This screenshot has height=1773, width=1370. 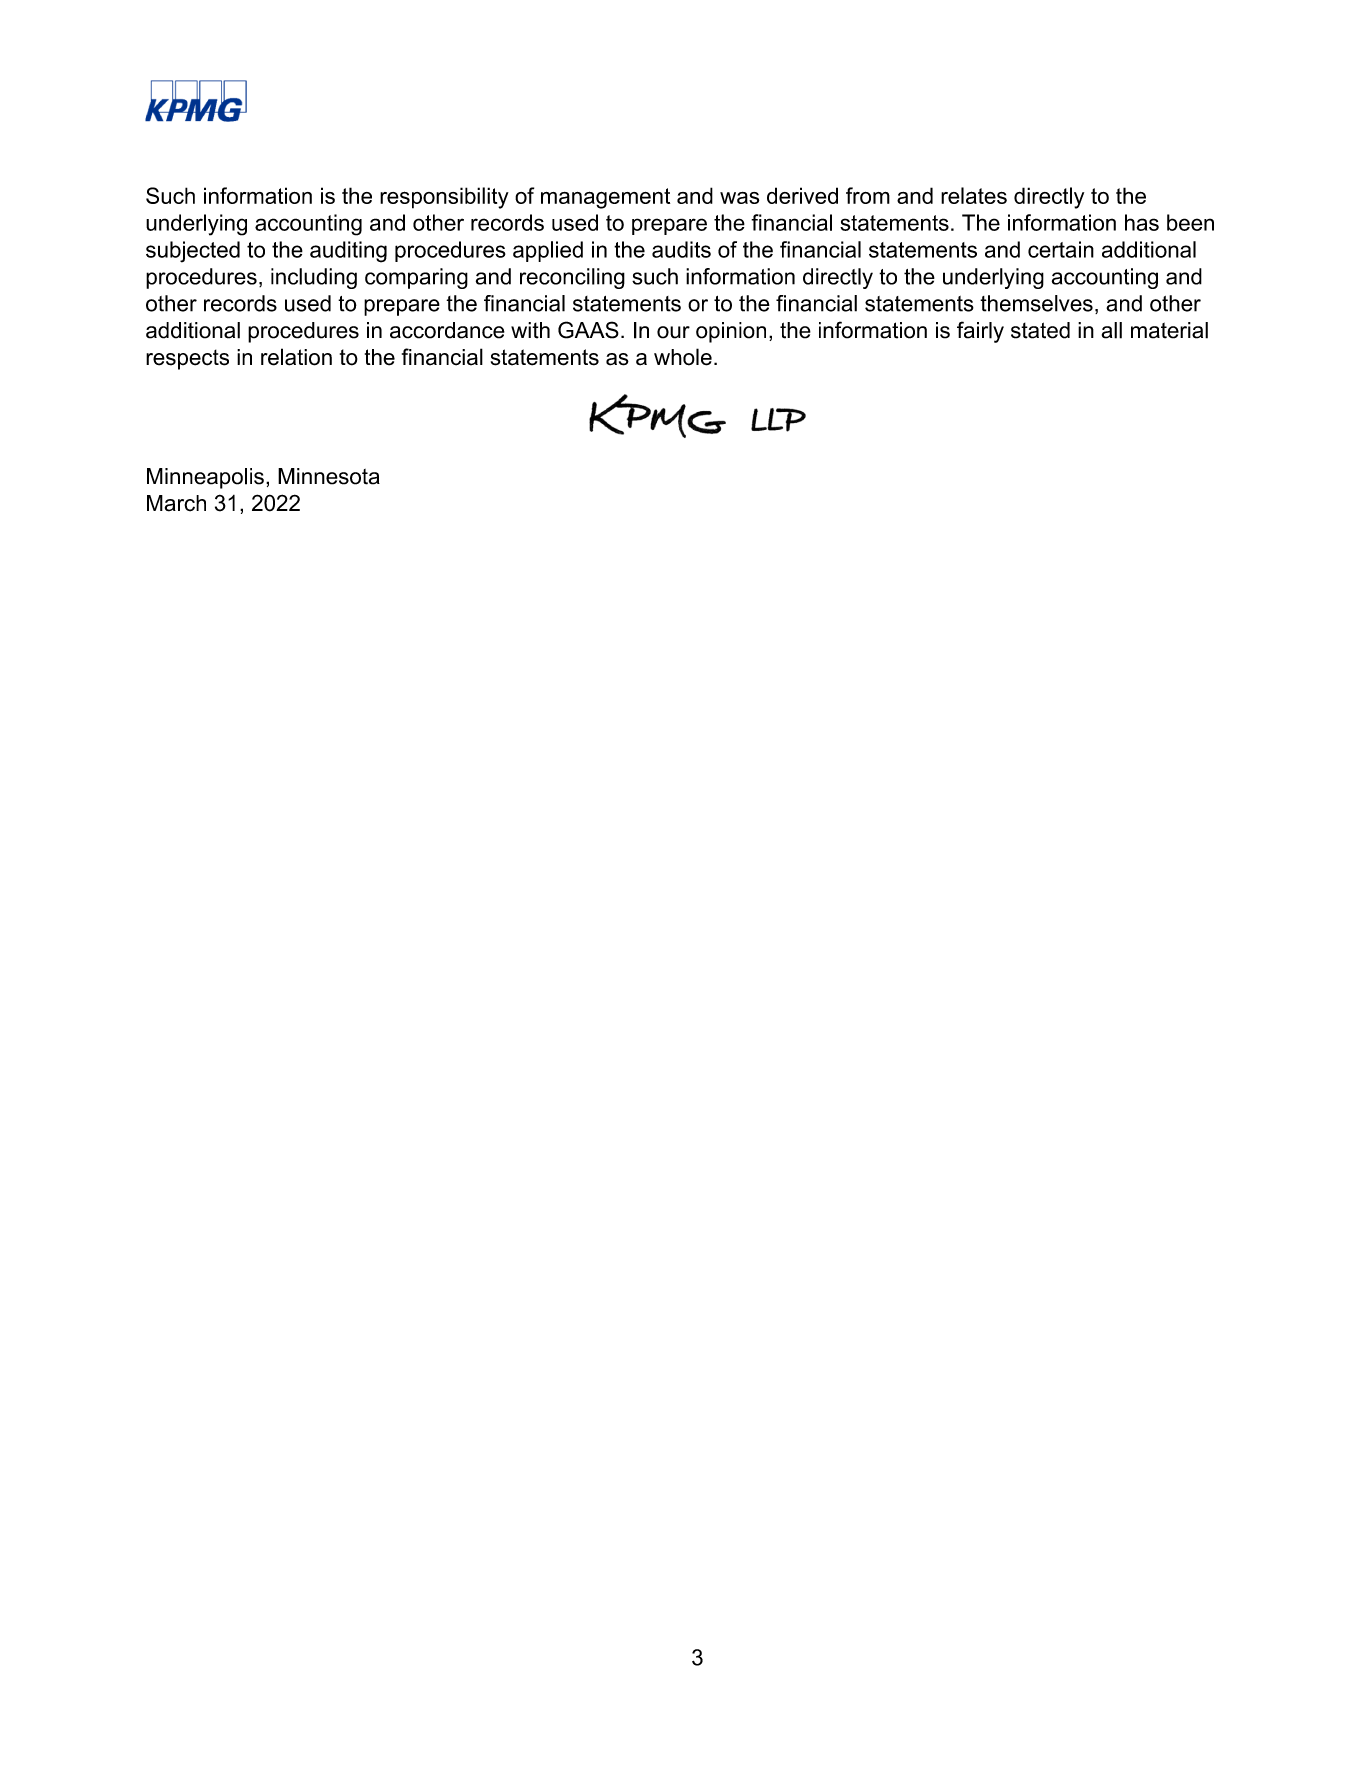 I want to click on whole, so click(x=683, y=357).
